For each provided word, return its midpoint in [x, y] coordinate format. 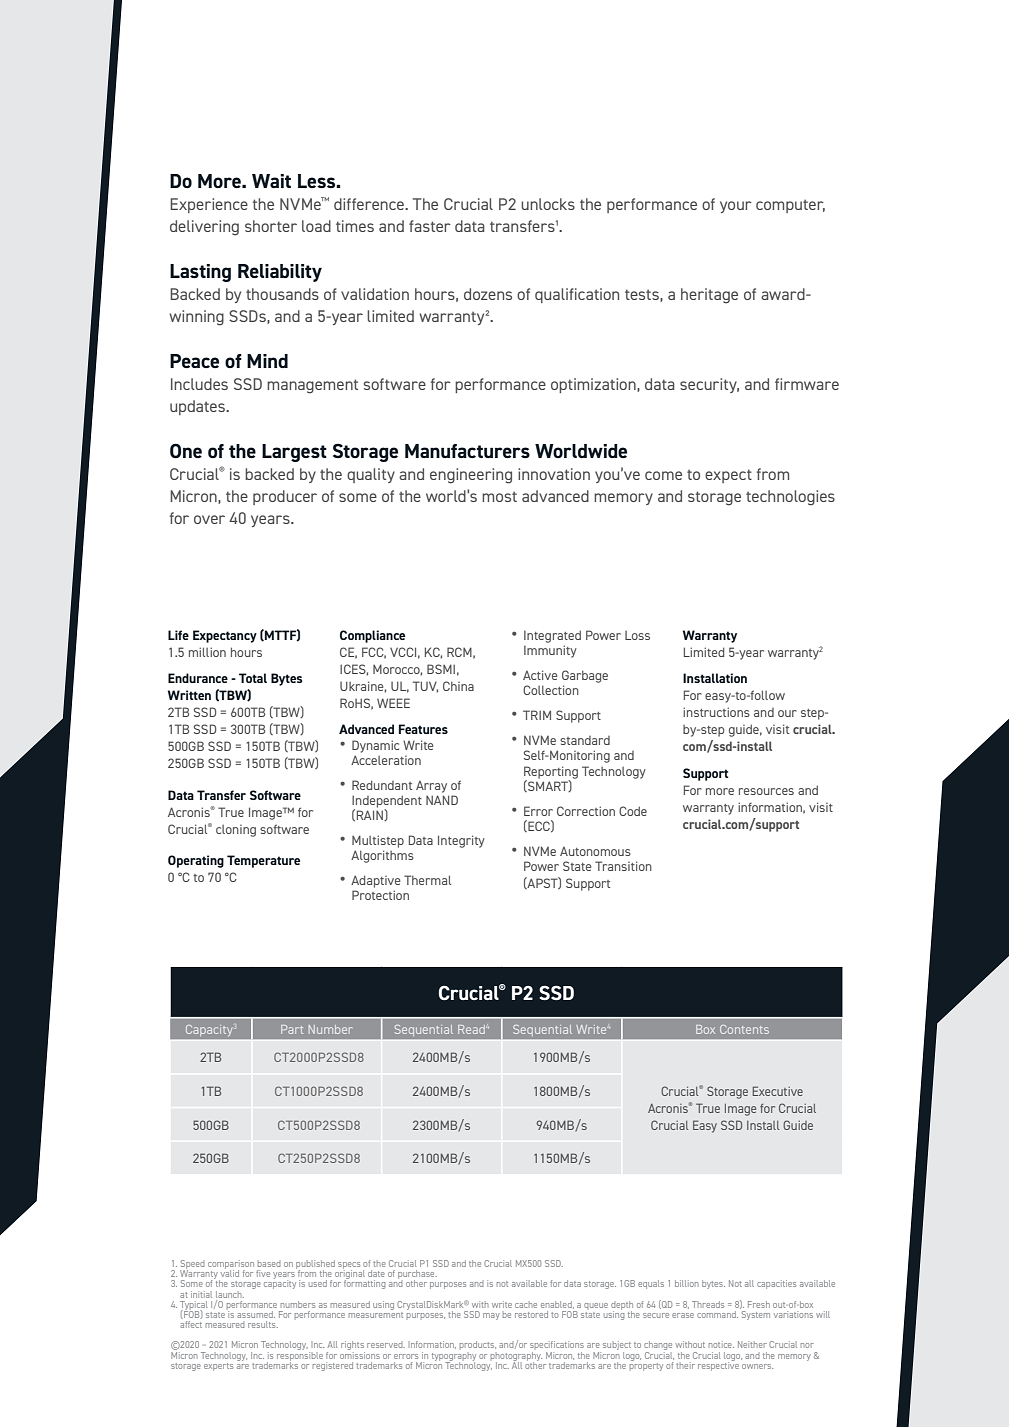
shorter [271, 226]
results [263, 1324]
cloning [236, 831]
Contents [744, 1029]
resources [766, 791]
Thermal [427, 880]
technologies [790, 498]
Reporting [551, 773]
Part [292, 1029]
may [491, 1316]
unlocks [548, 204]
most [499, 497]
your [736, 207]
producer [285, 497]
